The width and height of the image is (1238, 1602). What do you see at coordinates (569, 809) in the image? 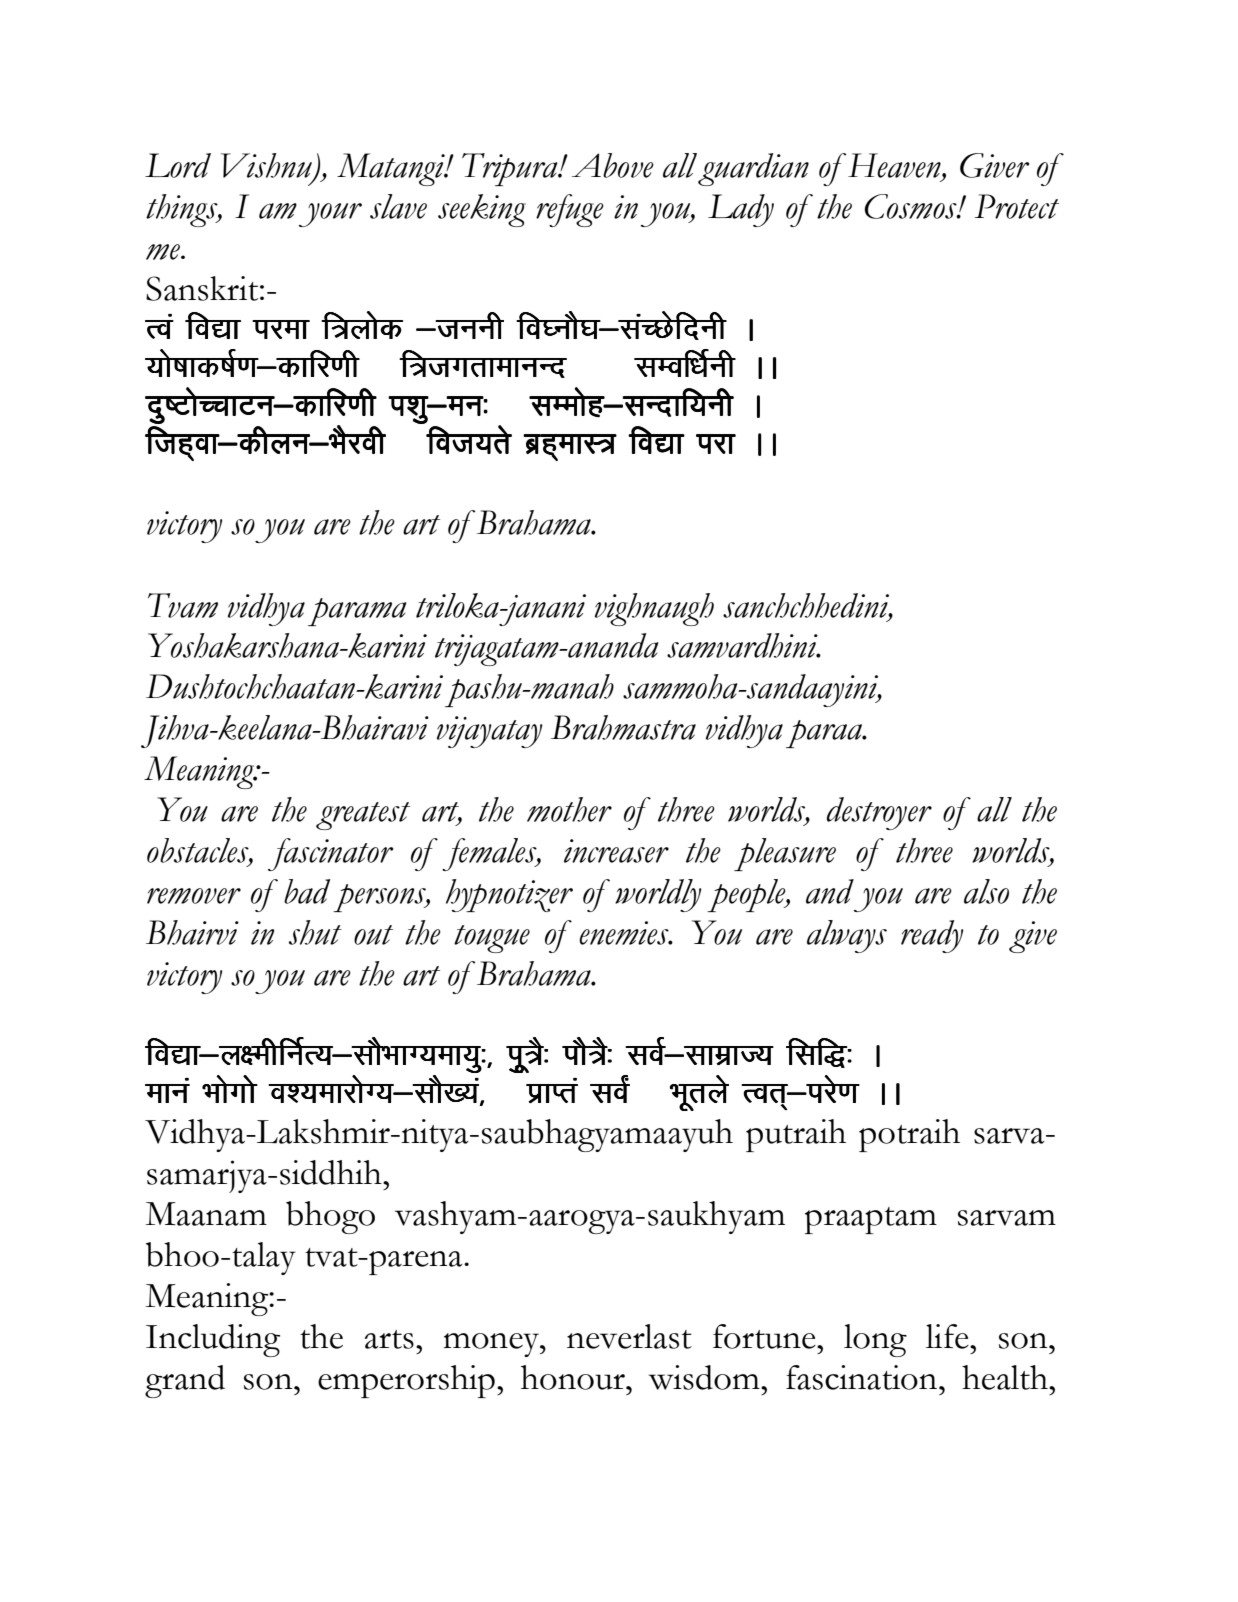
I see `mother` at bounding box center [569, 809].
